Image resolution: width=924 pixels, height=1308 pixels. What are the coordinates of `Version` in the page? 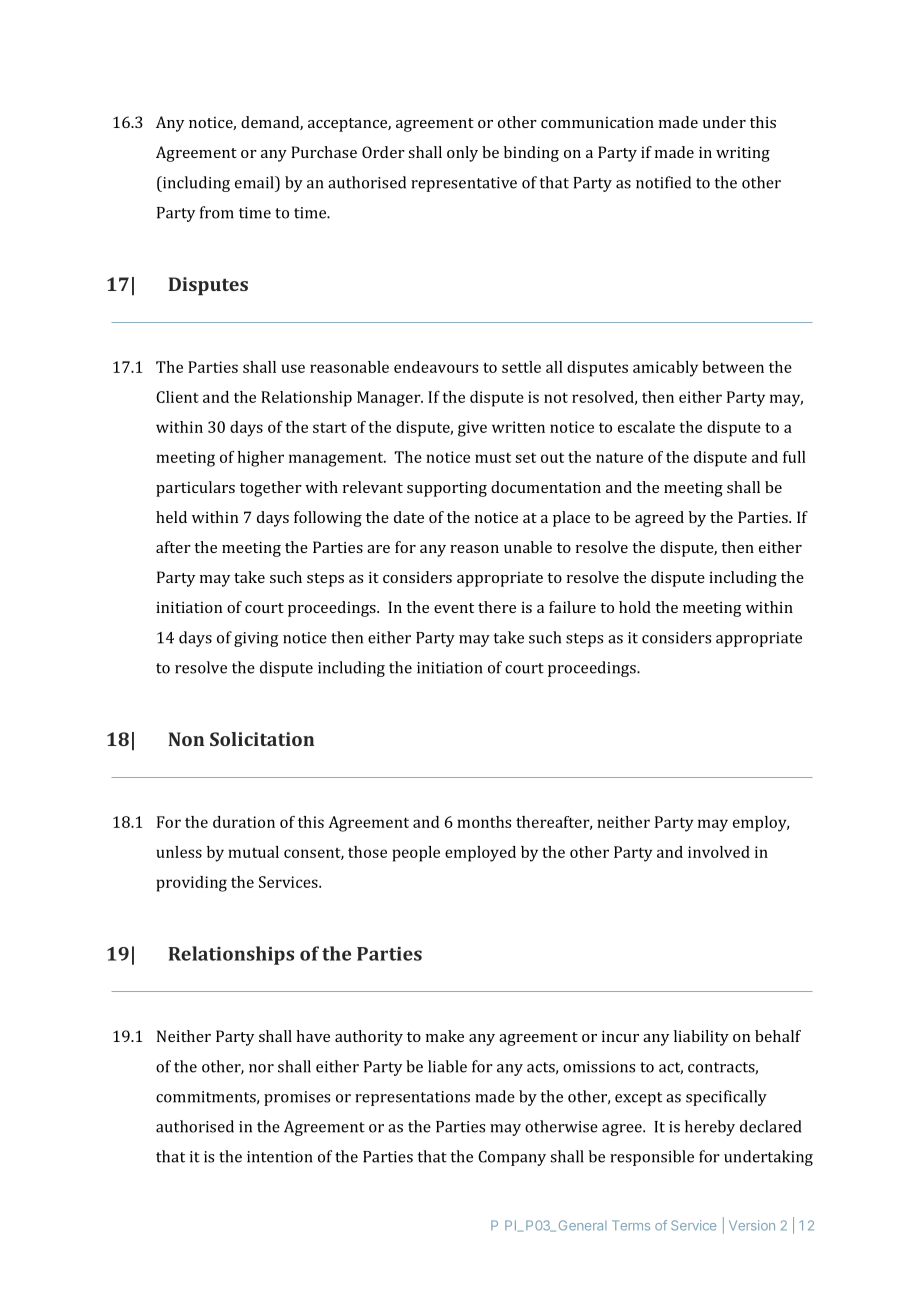 It's located at (752, 1225).
